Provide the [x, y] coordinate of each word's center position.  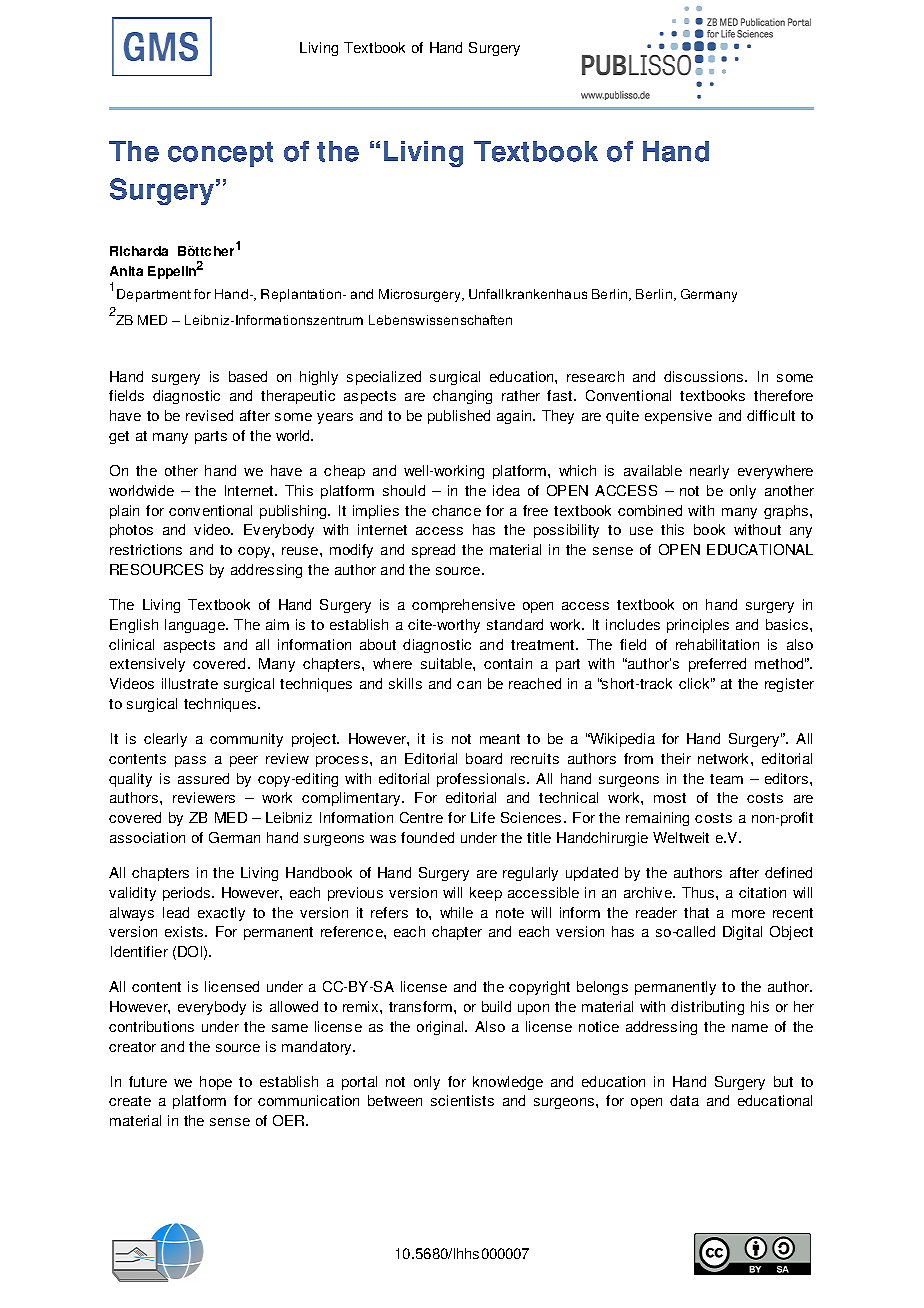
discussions [705, 376]
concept [220, 154]
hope [216, 1083]
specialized [384, 378]
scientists [462, 1100]
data [684, 1100]
